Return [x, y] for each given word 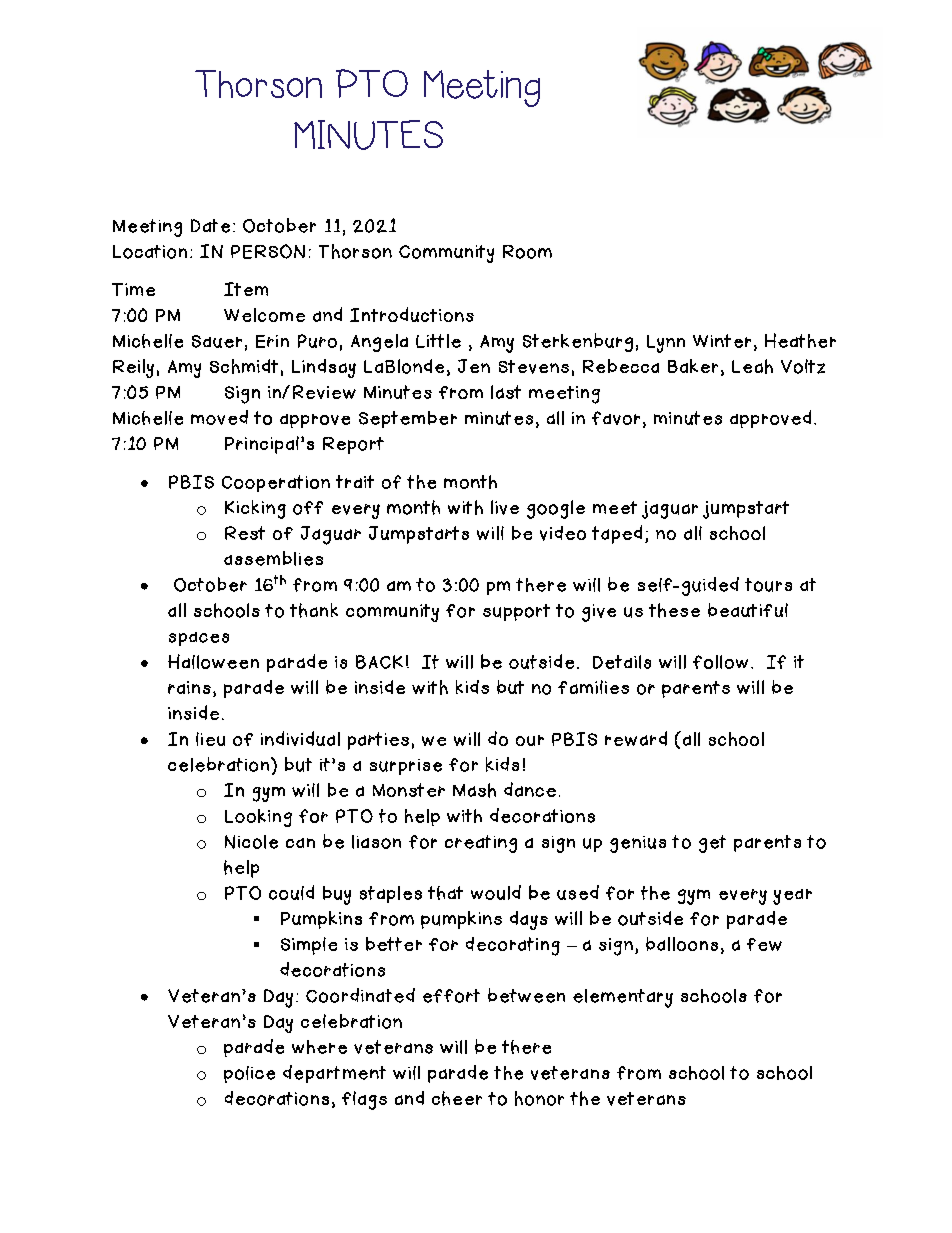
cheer [457, 1098]
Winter [722, 341]
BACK [379, 662]
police [249, 1074]
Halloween [213, 661]
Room [527, 252]
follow [720, 662]
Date [210, 226]
